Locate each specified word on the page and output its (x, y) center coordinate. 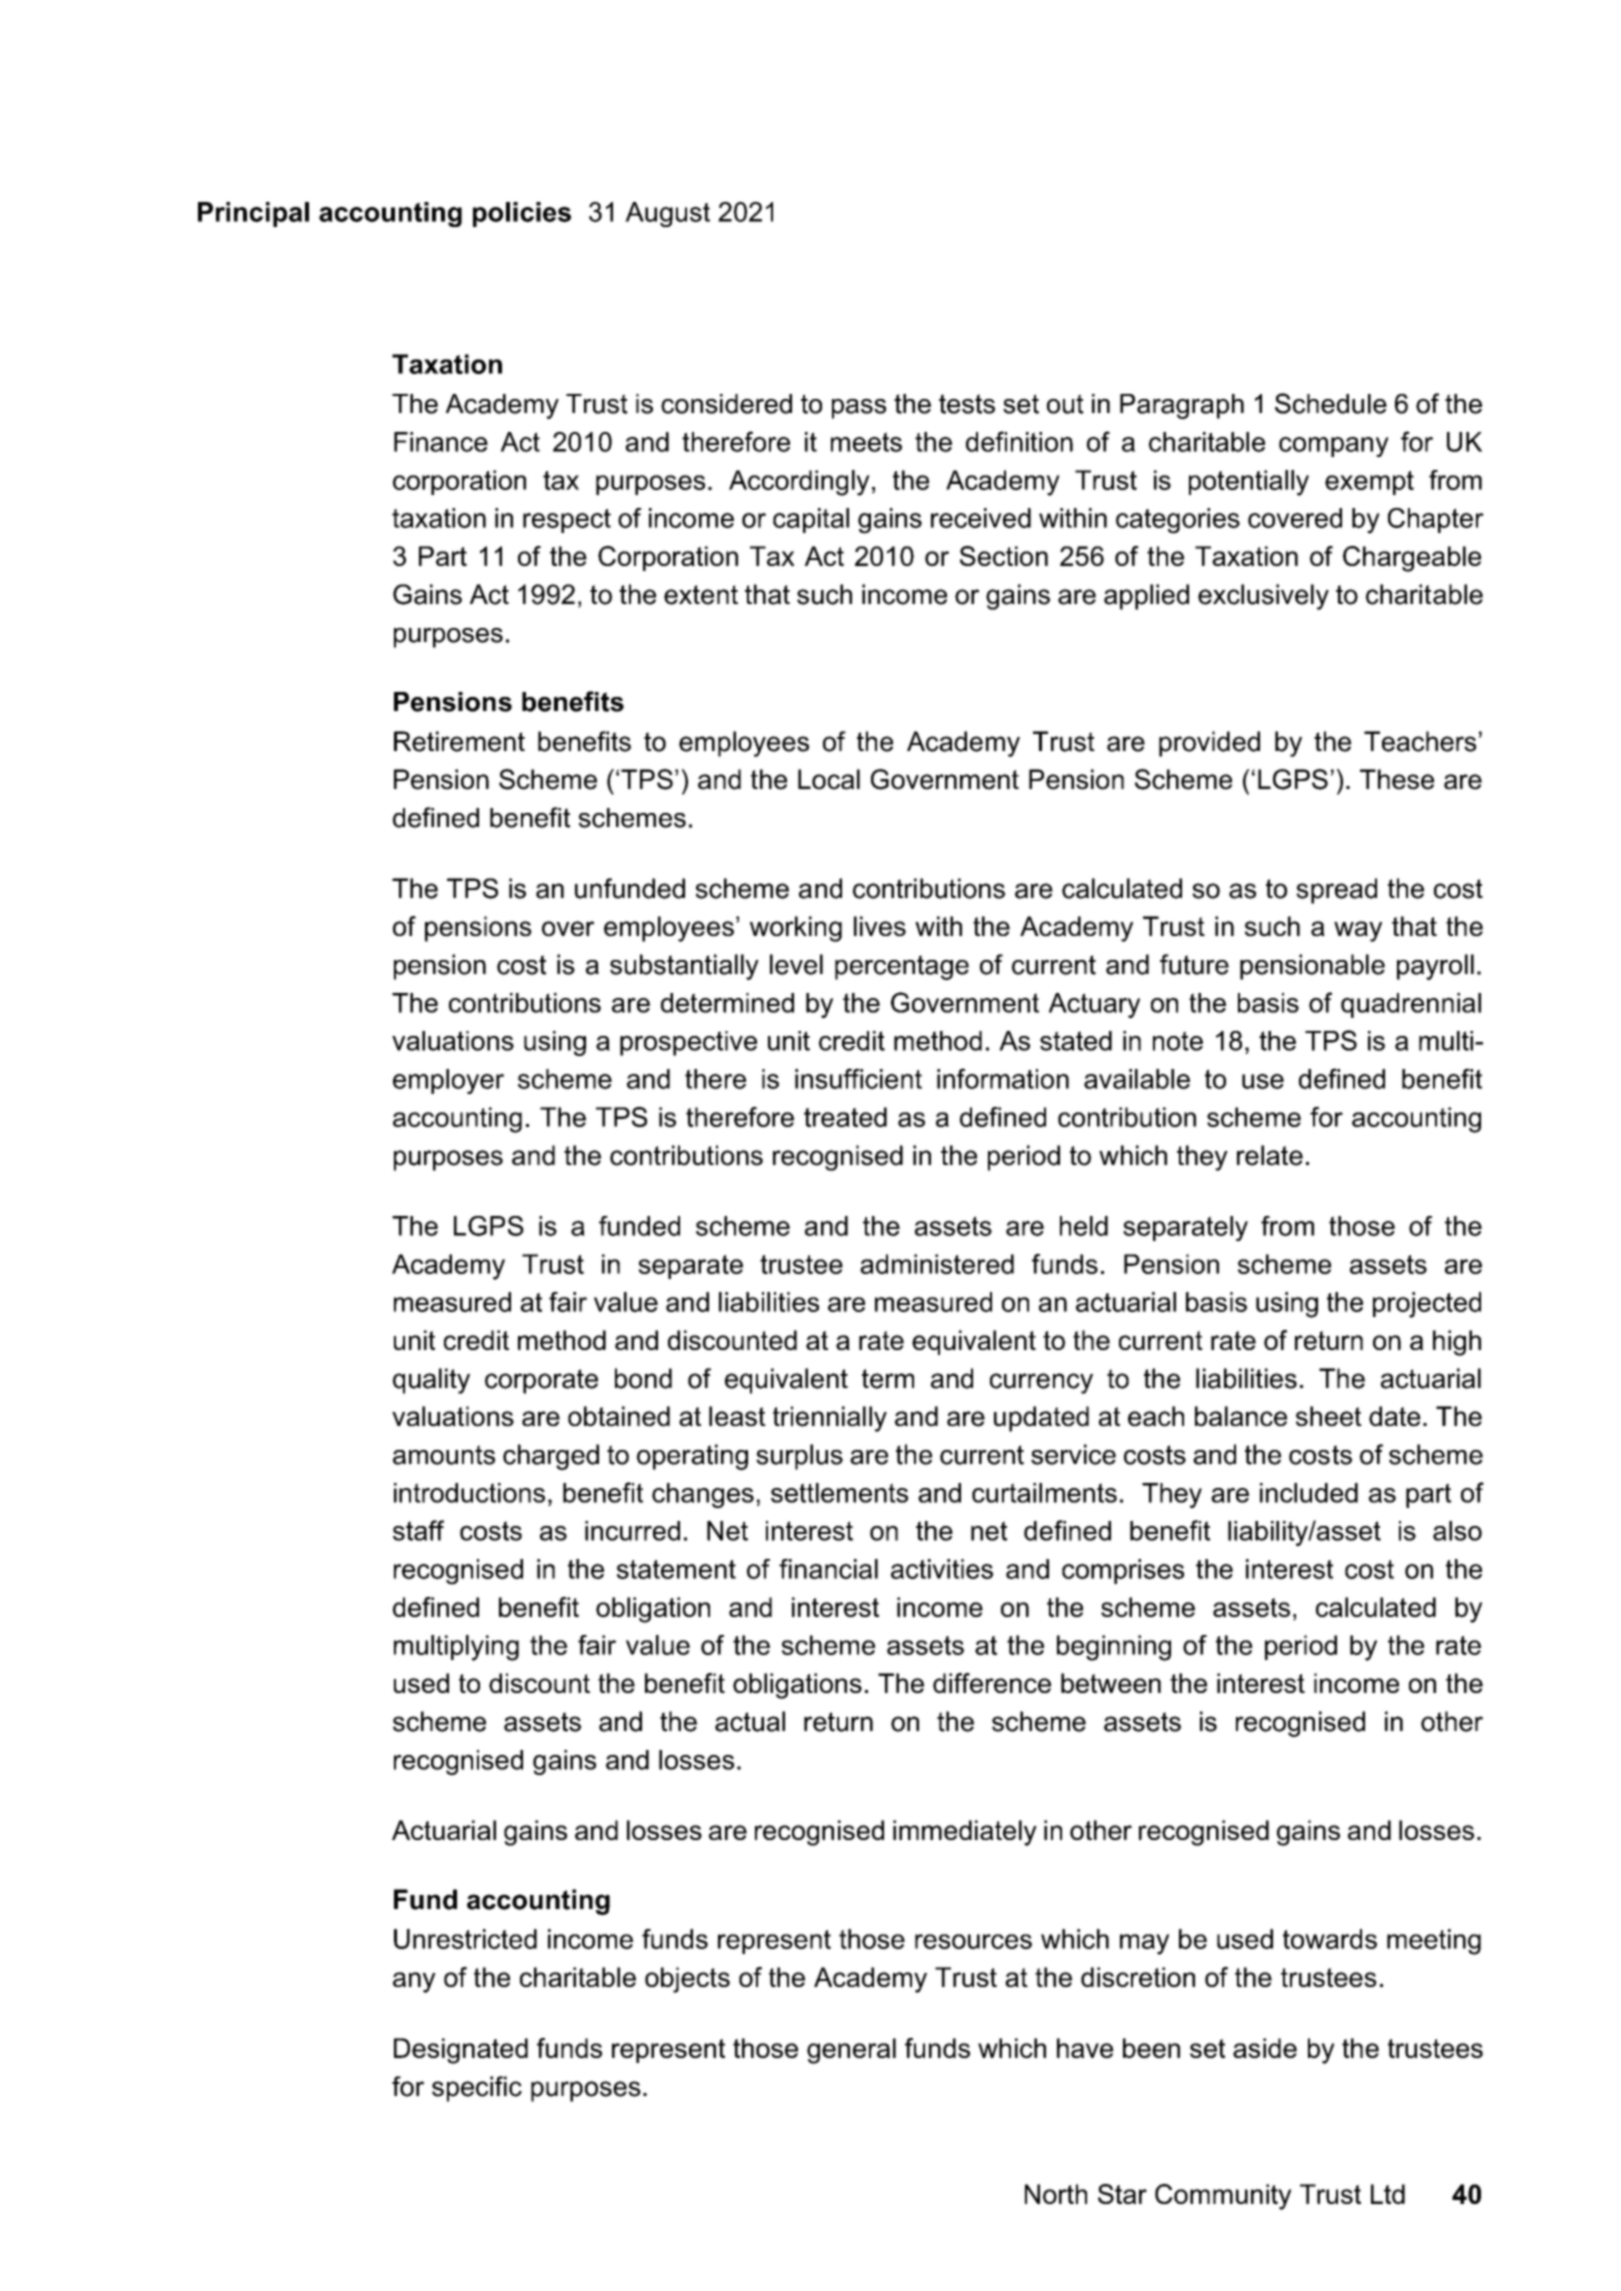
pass (859, 409)
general (851, 2051)
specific (477, 2089)
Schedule (1331, 403)
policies (522, 214)
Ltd (1388, 2194)
